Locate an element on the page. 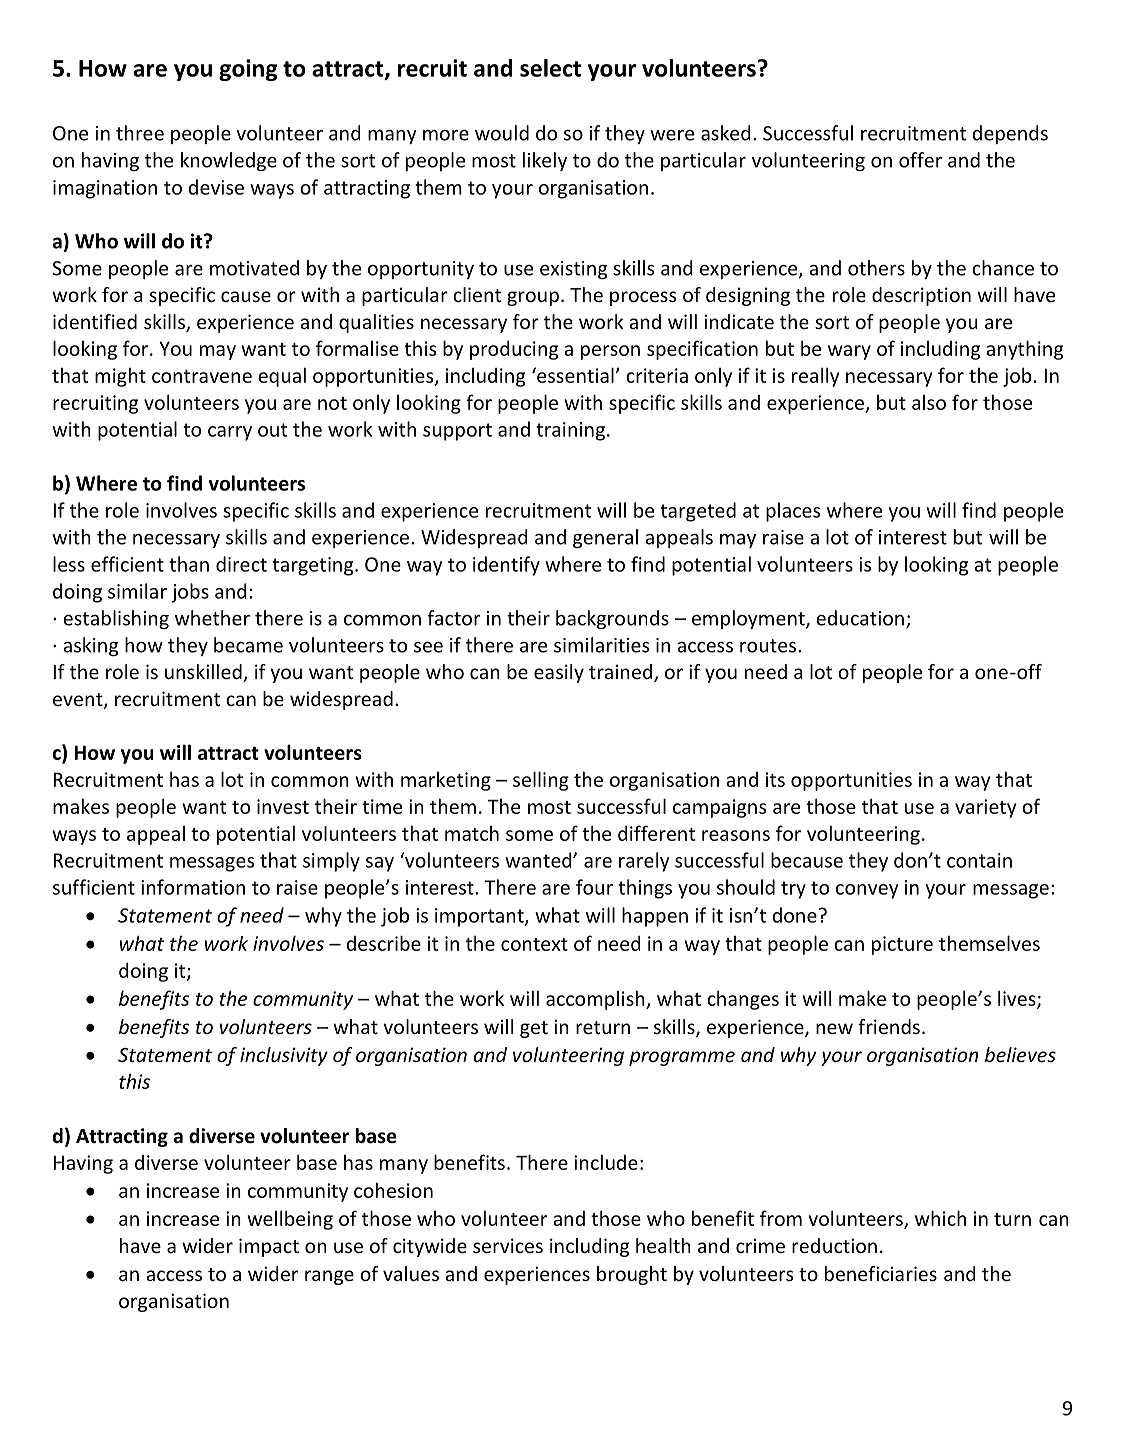 Image resolution: width=1125 pixels, height=1456 pixels. three is located at coordinates (140, 133).
